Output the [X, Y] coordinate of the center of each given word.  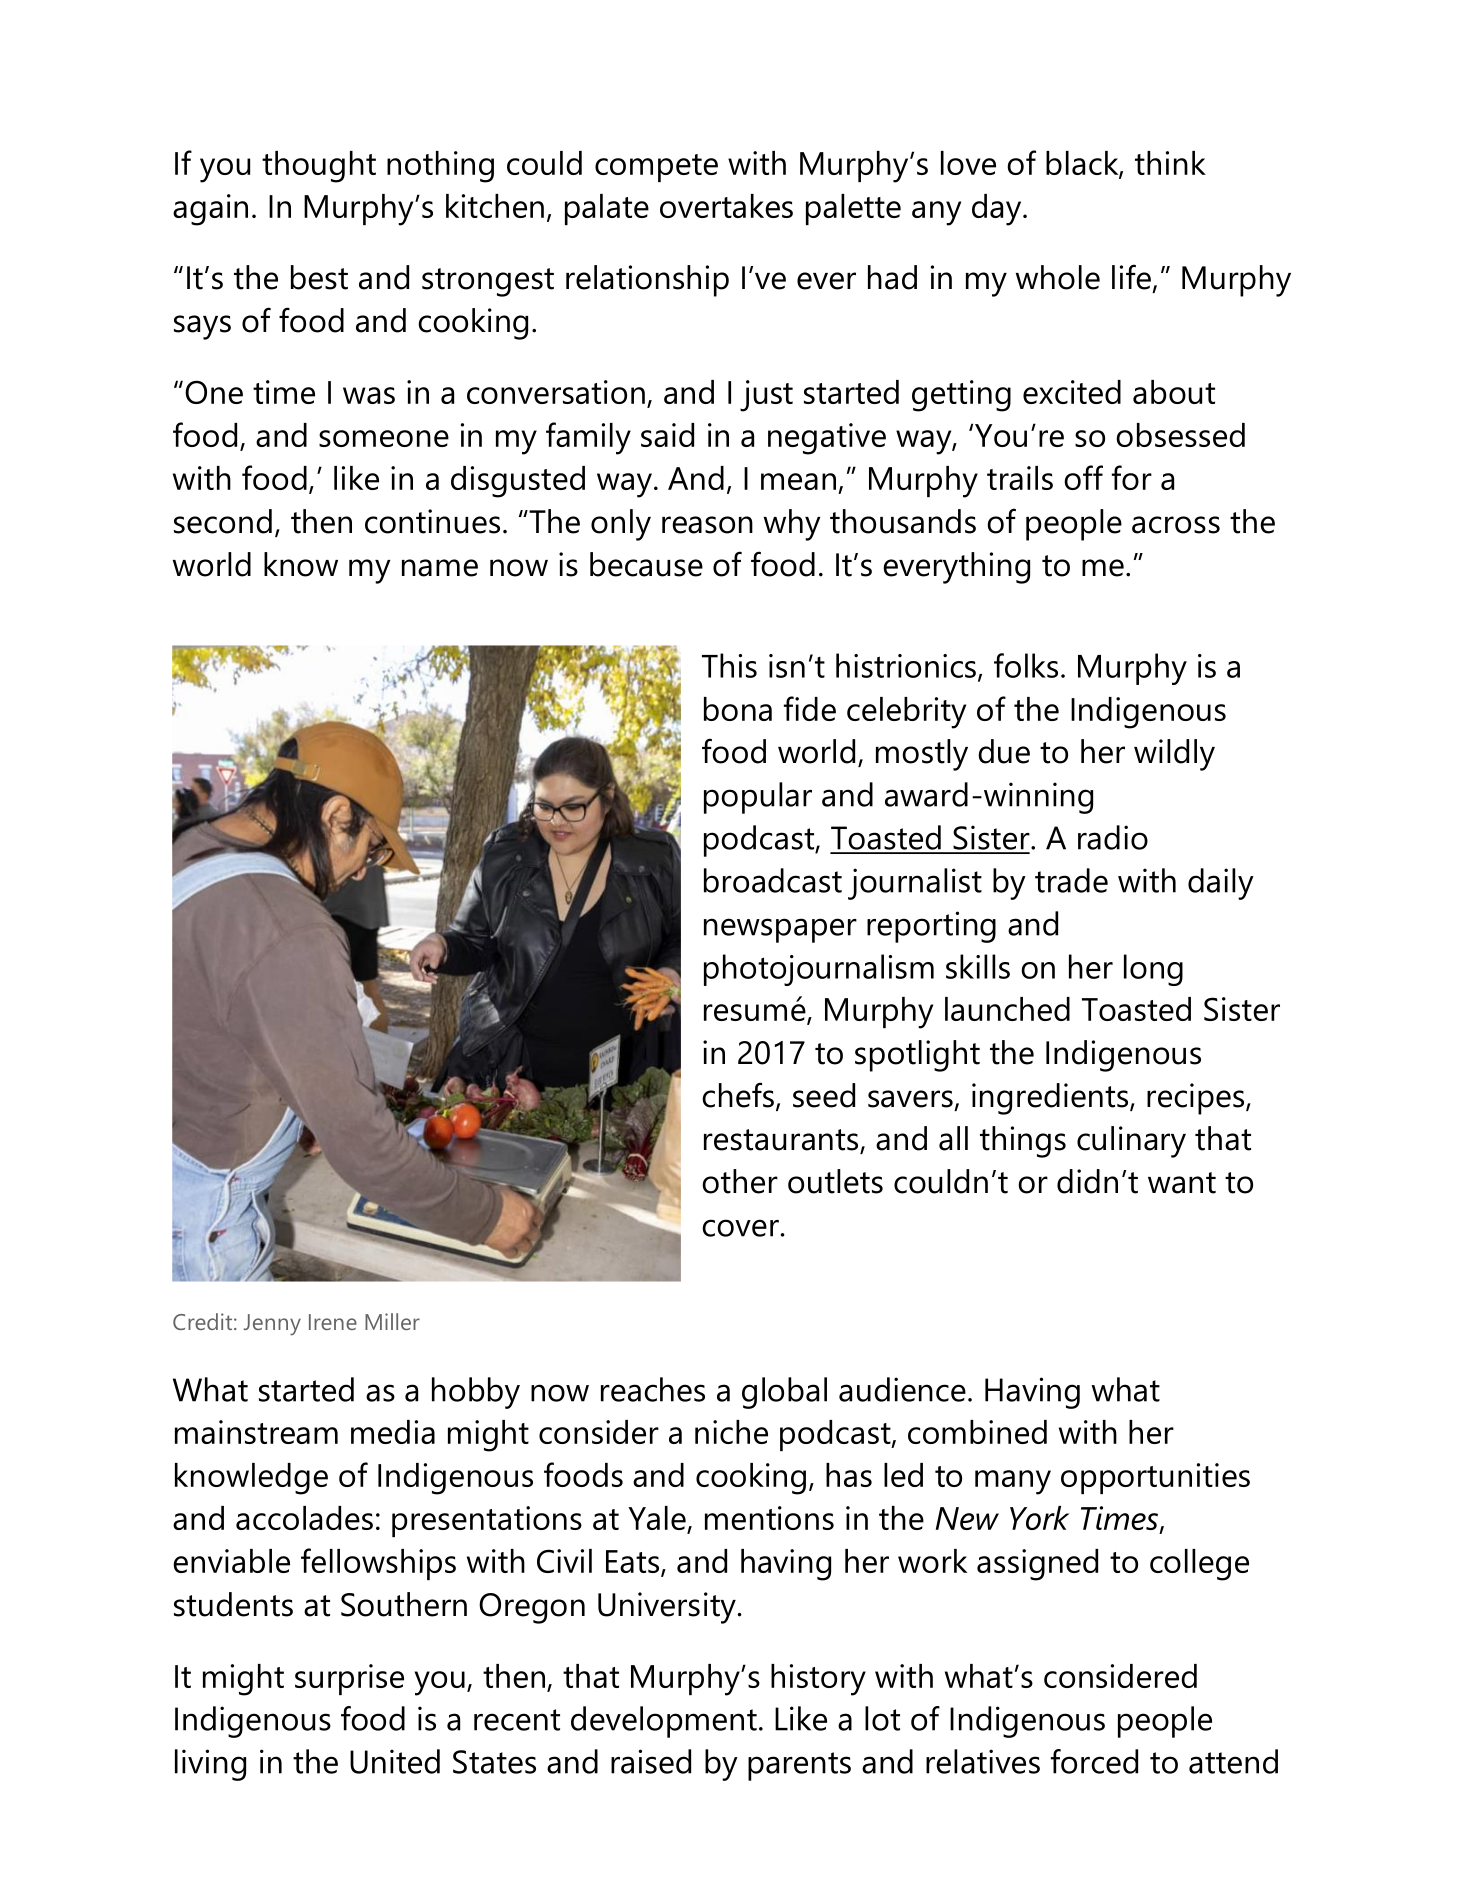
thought [319, 167]
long [1153, 970]
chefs [738, 1095]
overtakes [726, 206]
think [1170, 163]
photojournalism [819, 970]
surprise [349, 1679]
